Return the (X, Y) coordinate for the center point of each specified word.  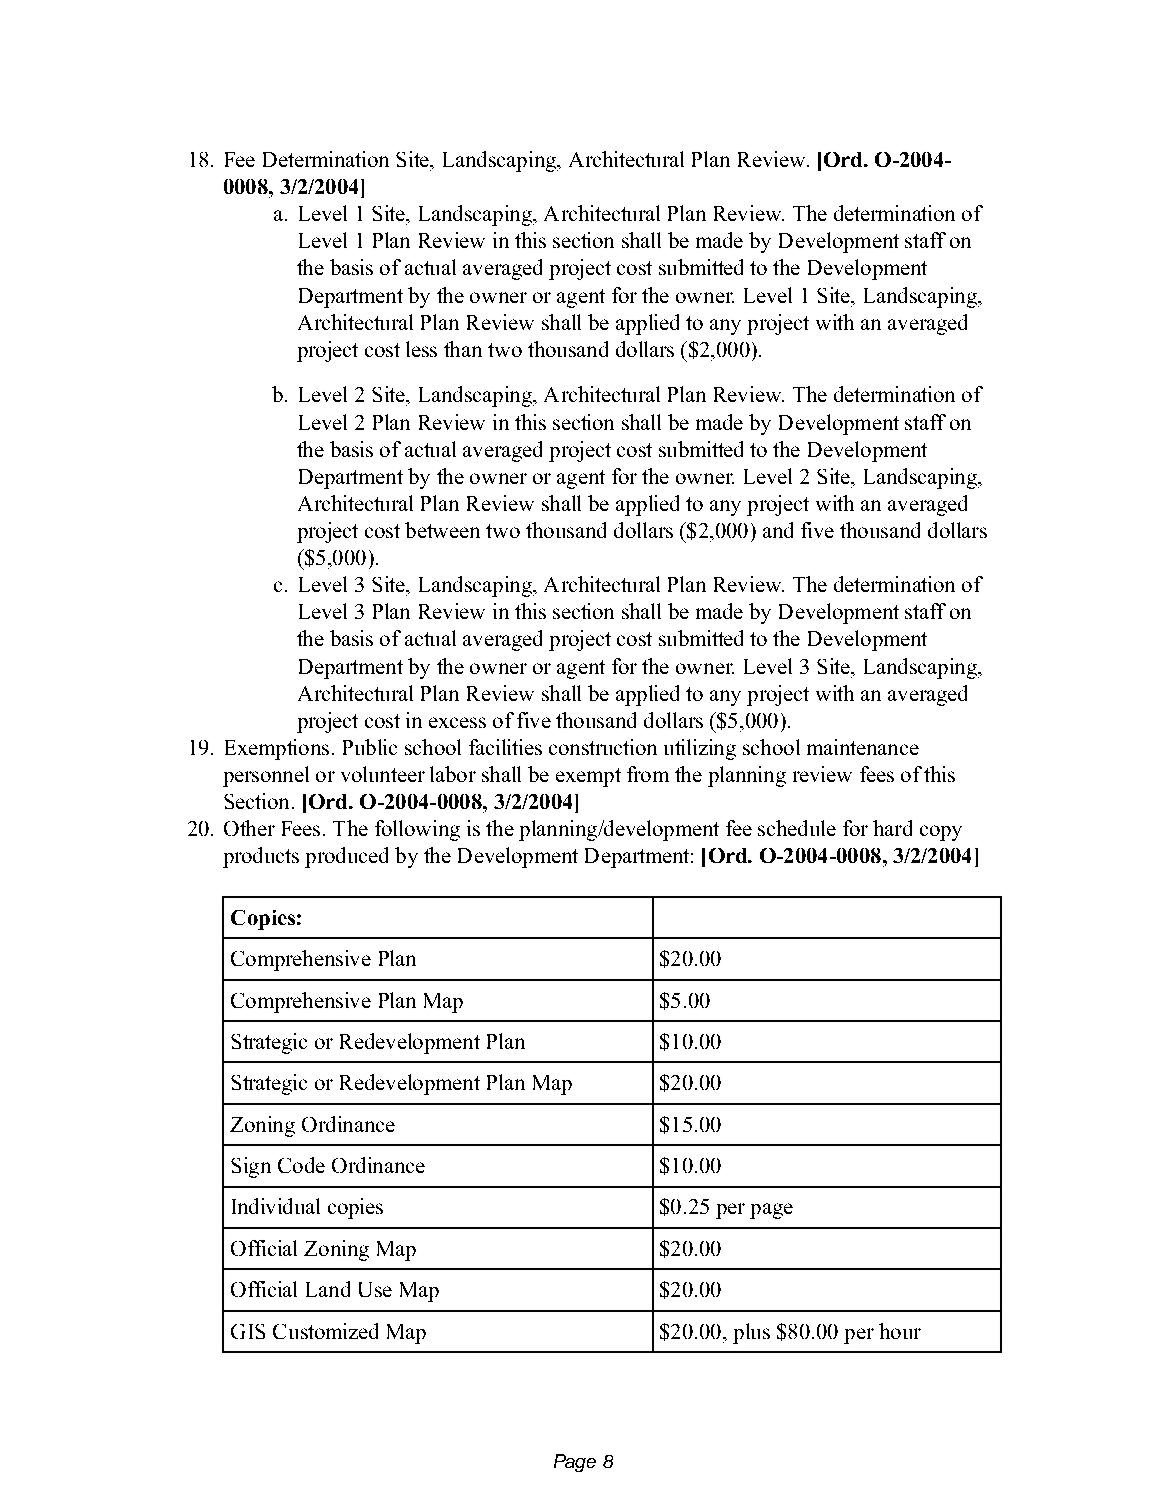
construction (603, 747)
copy (941, 833)
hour (900, 1331)
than (463, 349)
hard (892, 828)
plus (751, 1333)
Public (370, 747)
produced (346, 857)
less (421, 349)
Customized (325, 1331)
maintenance (863, 747)
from (648, 774)
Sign (251, 1167)
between (442, 530)
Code (301, 1165)
